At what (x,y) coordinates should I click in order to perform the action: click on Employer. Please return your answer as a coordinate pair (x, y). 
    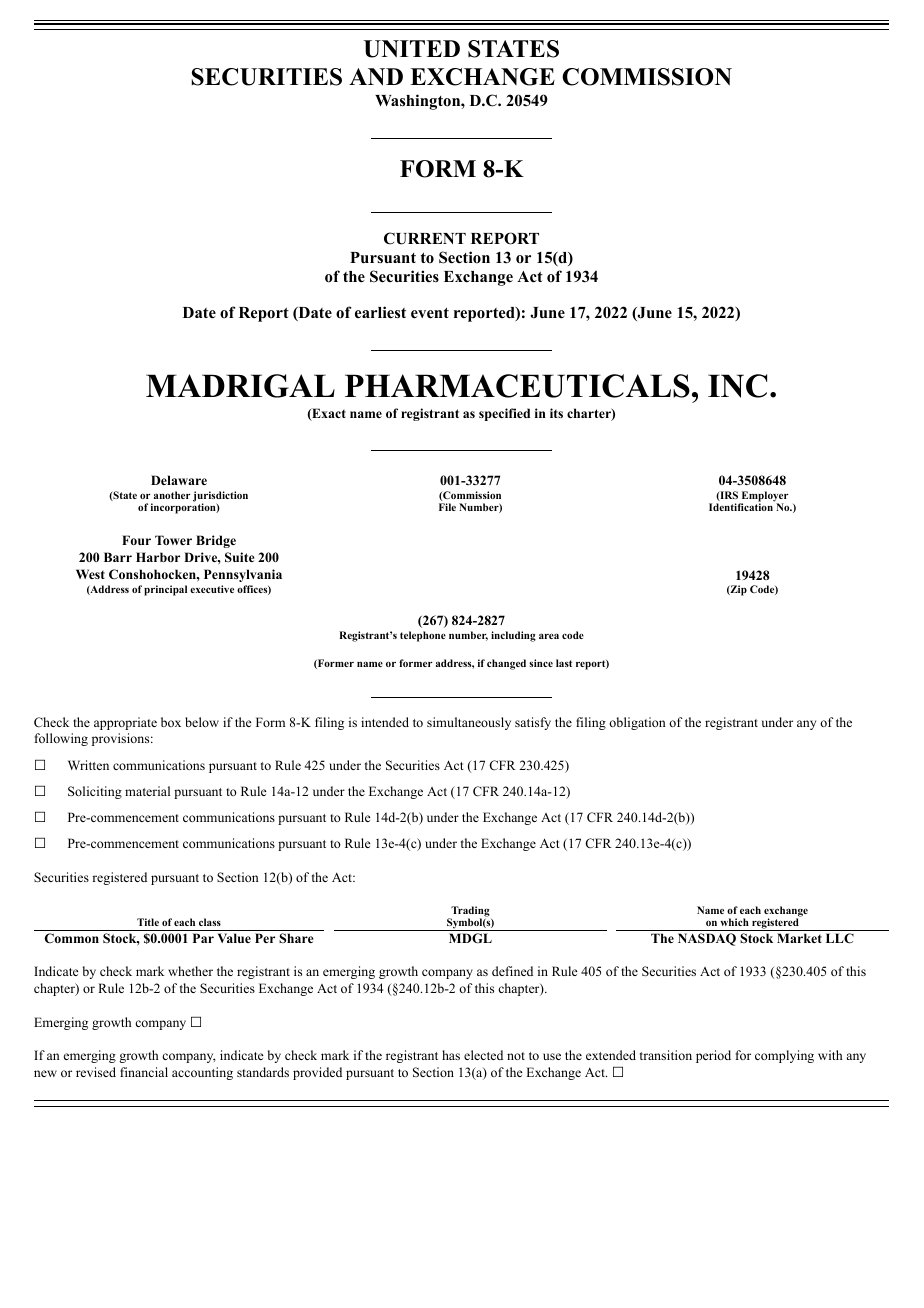
    Looking at the image, I should click on (764, 497).
